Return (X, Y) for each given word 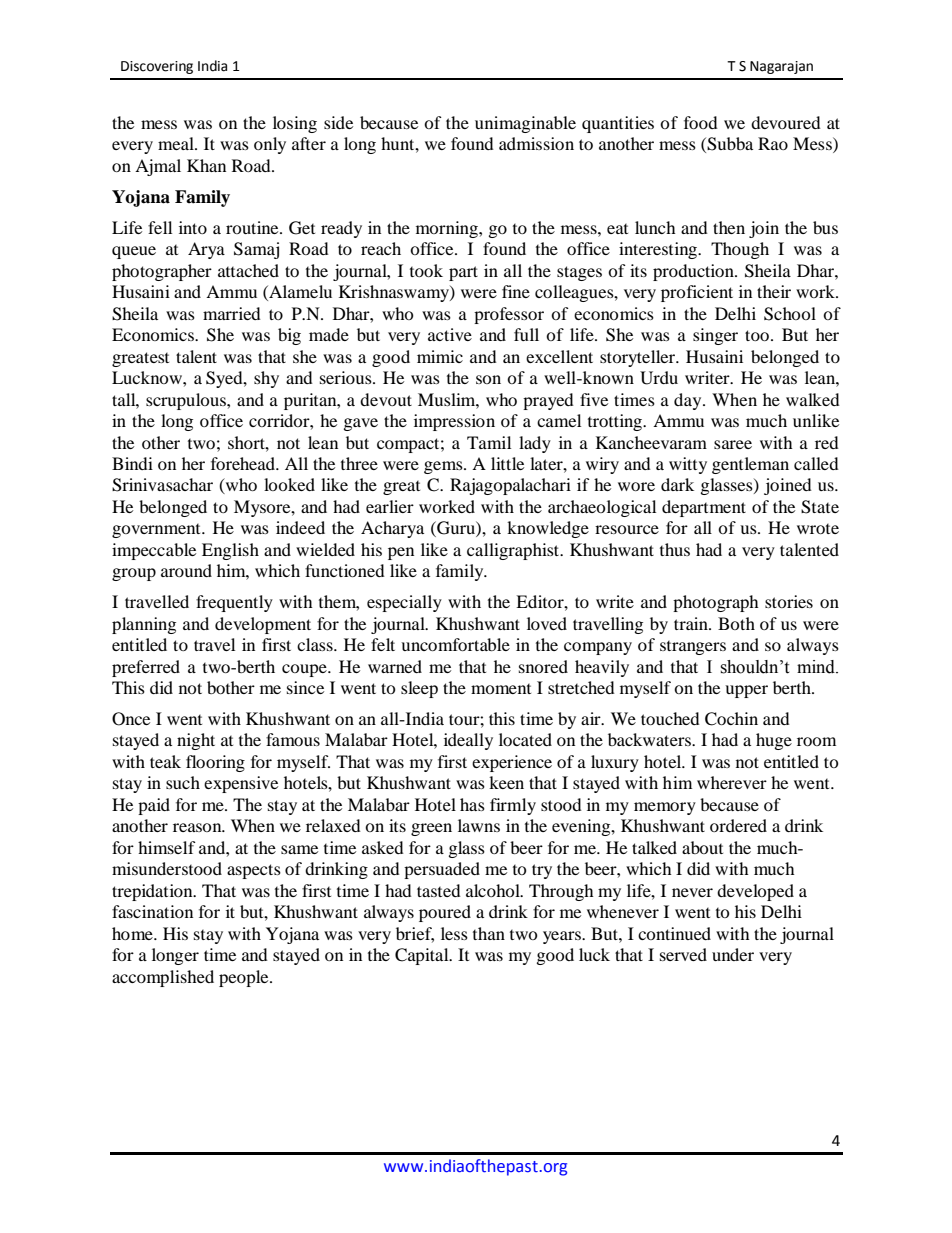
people (245, 978)
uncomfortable (455, 644)
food (701, 122)
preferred (146, 668)
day (689, 401)
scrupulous (187, 401)
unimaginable (525, 124)
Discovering (157, 67)
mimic (440, 356)
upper (746, 691)
